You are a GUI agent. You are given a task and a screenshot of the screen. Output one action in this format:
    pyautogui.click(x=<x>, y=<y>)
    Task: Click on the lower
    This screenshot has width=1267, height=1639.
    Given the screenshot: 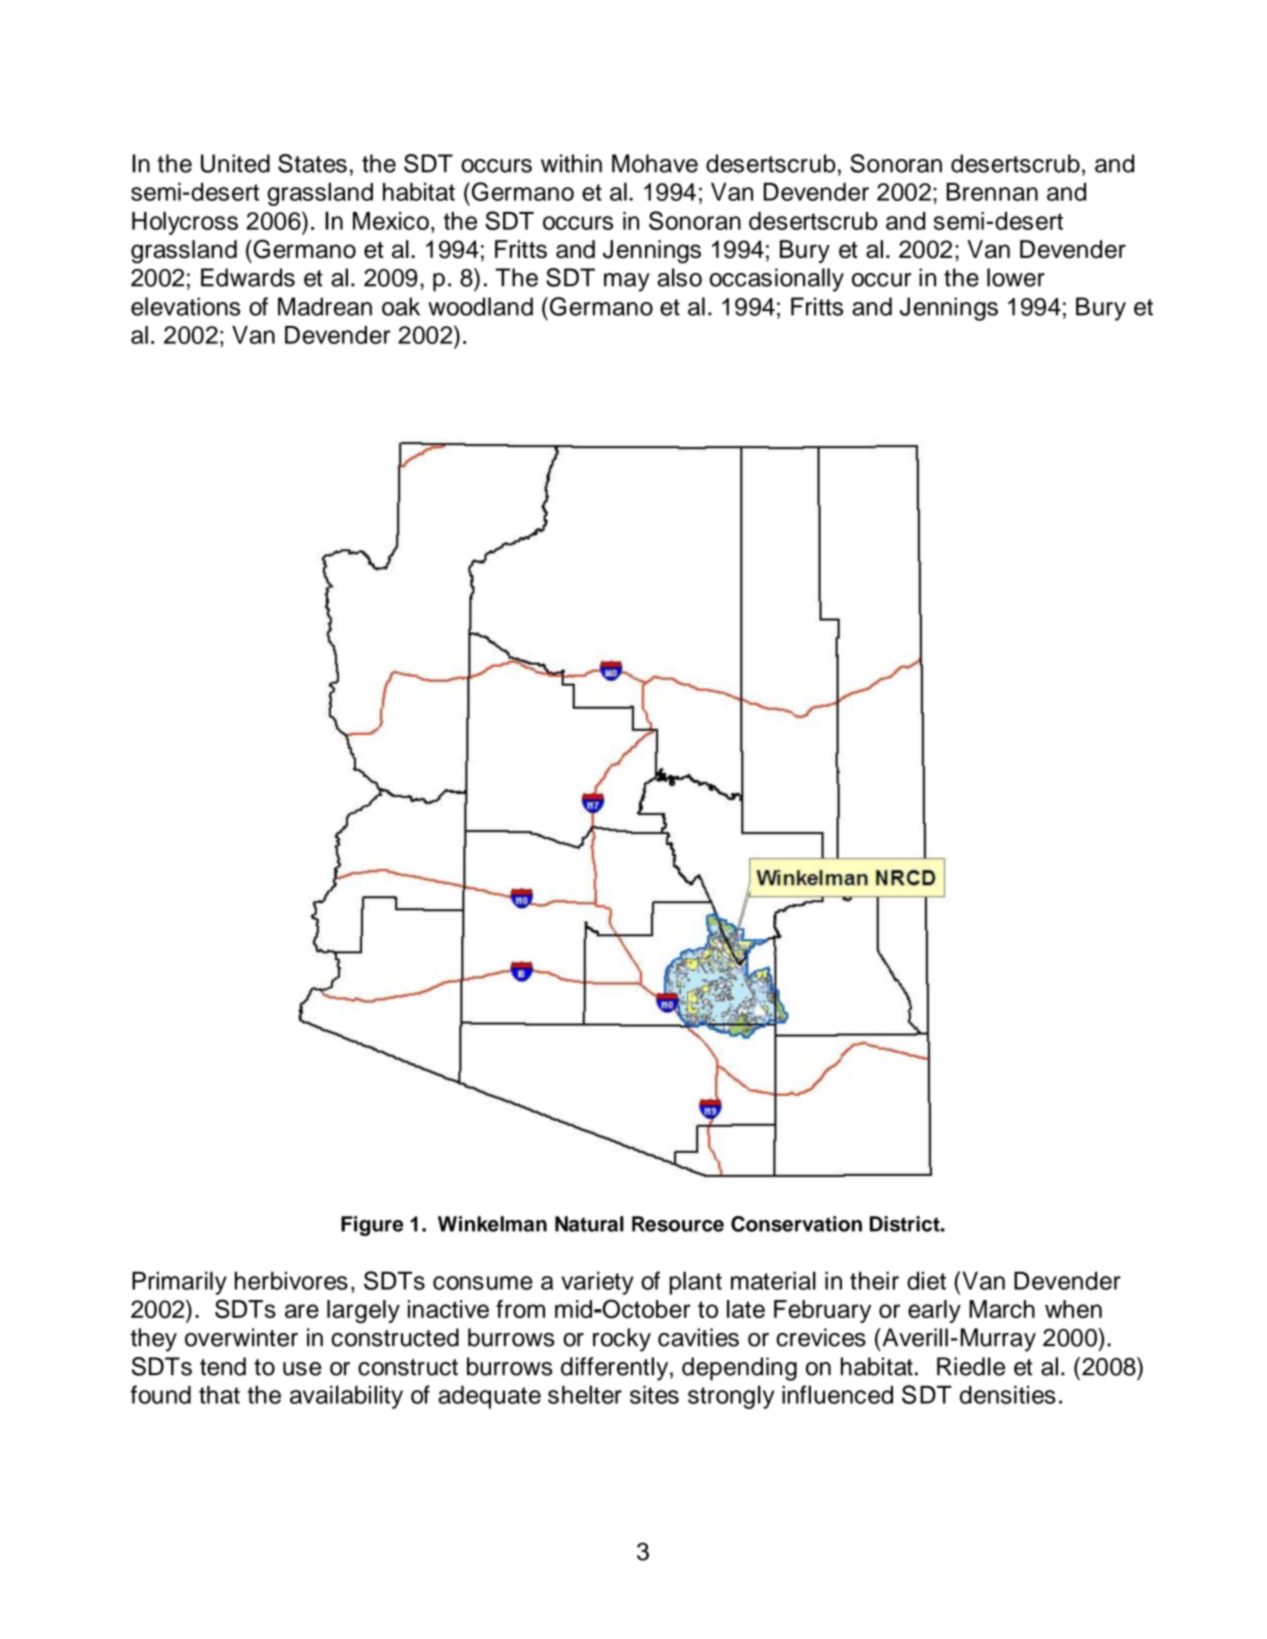 What is the action you would take?
    pyautogui.click(x=1016, y=277)
